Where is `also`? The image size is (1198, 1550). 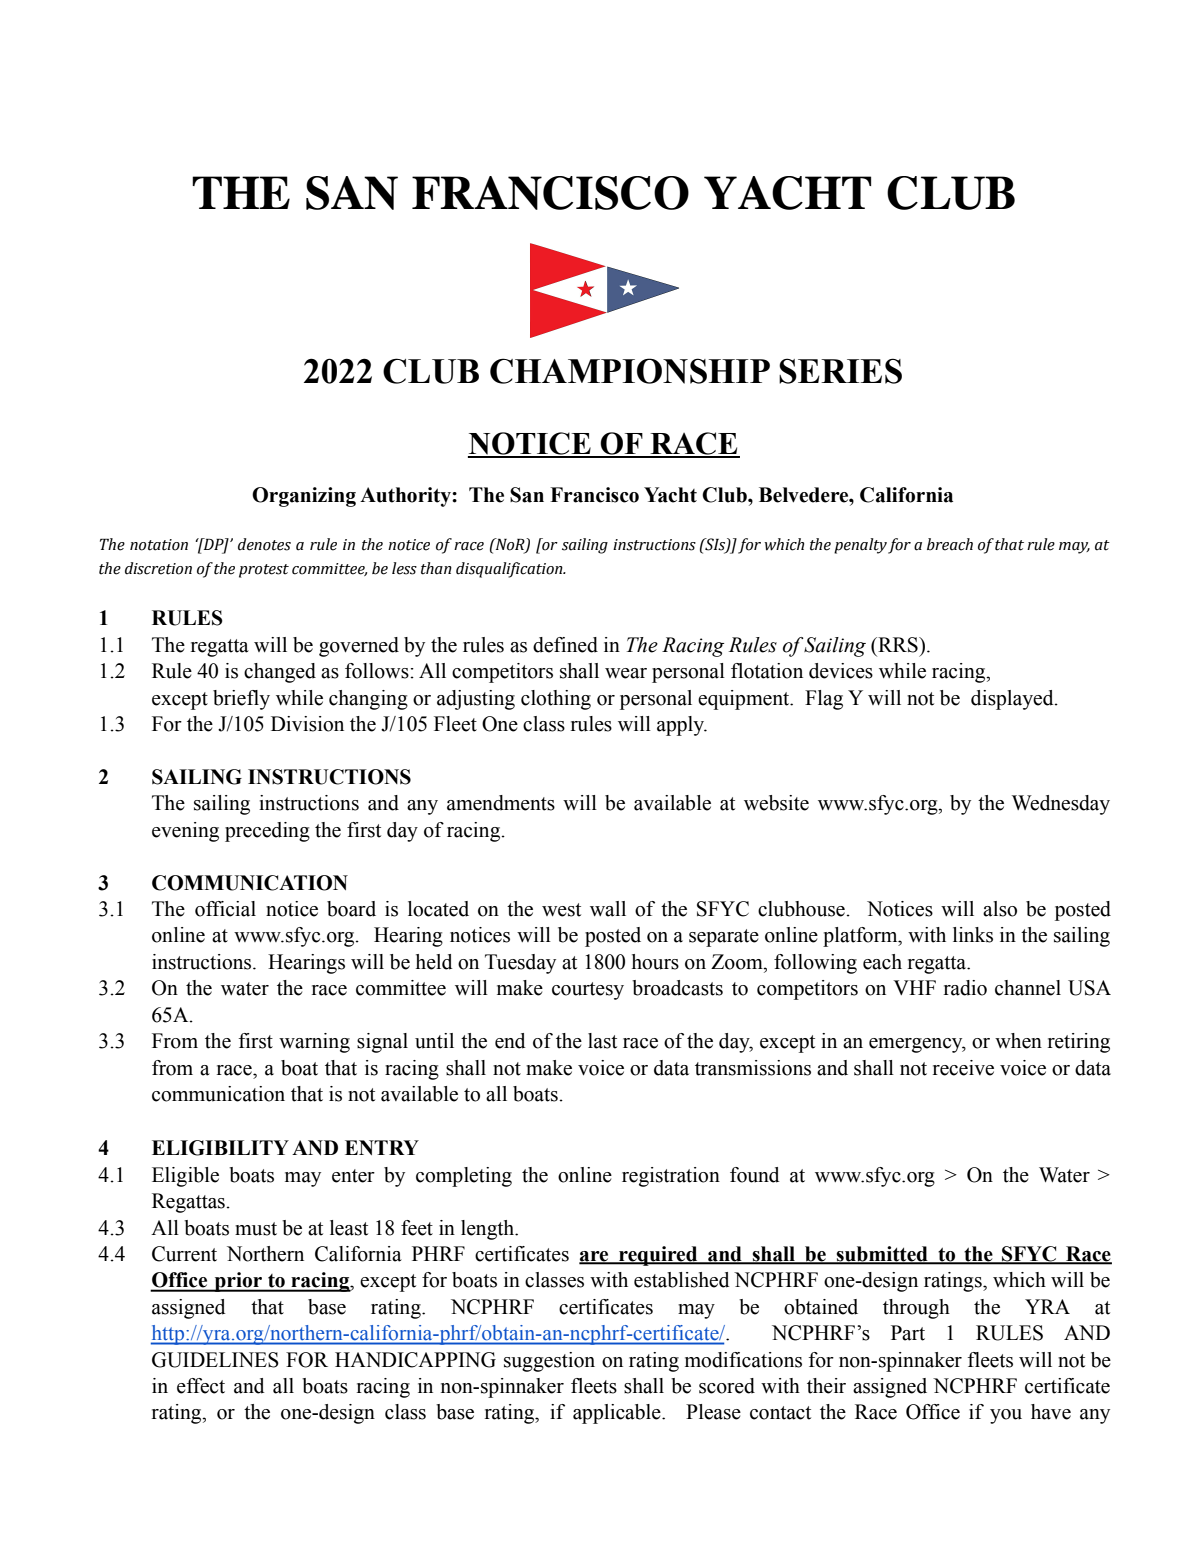 also is located at coordinates (1000, 909).
